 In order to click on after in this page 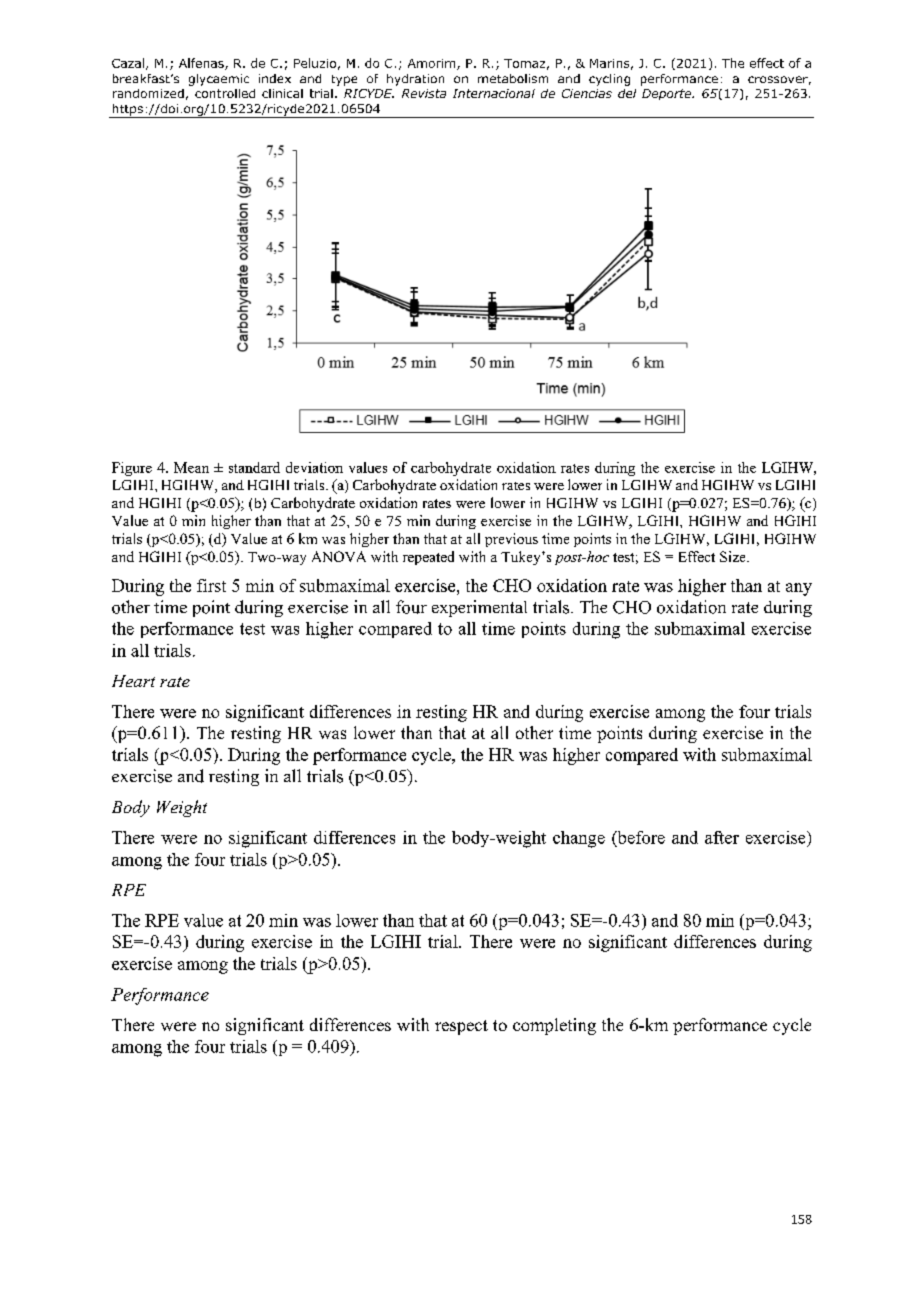, I will do `click(722, 837)`.
